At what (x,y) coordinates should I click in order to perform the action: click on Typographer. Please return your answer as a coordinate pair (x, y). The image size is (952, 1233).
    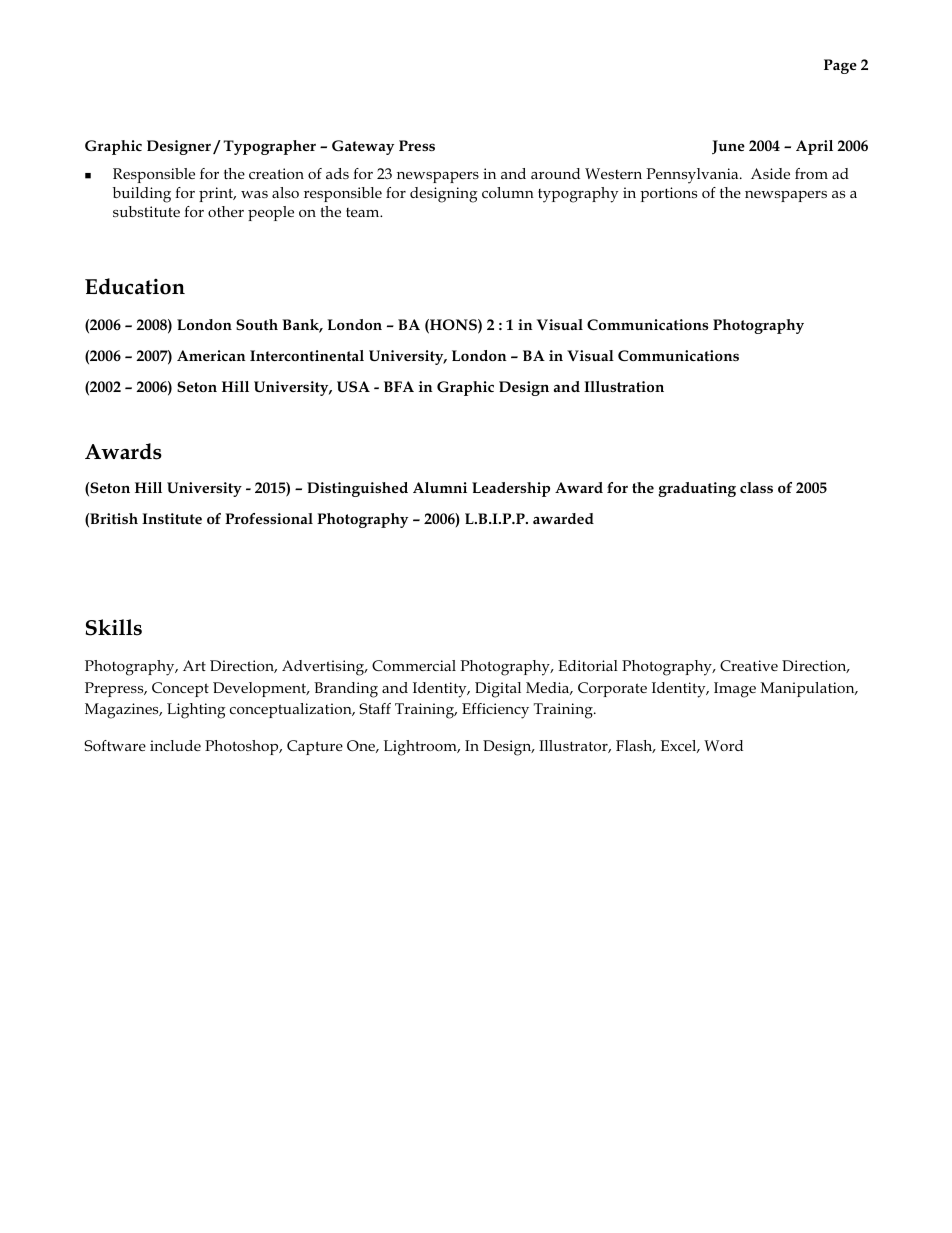
    Looking at the image, I should click on (269, 147).
